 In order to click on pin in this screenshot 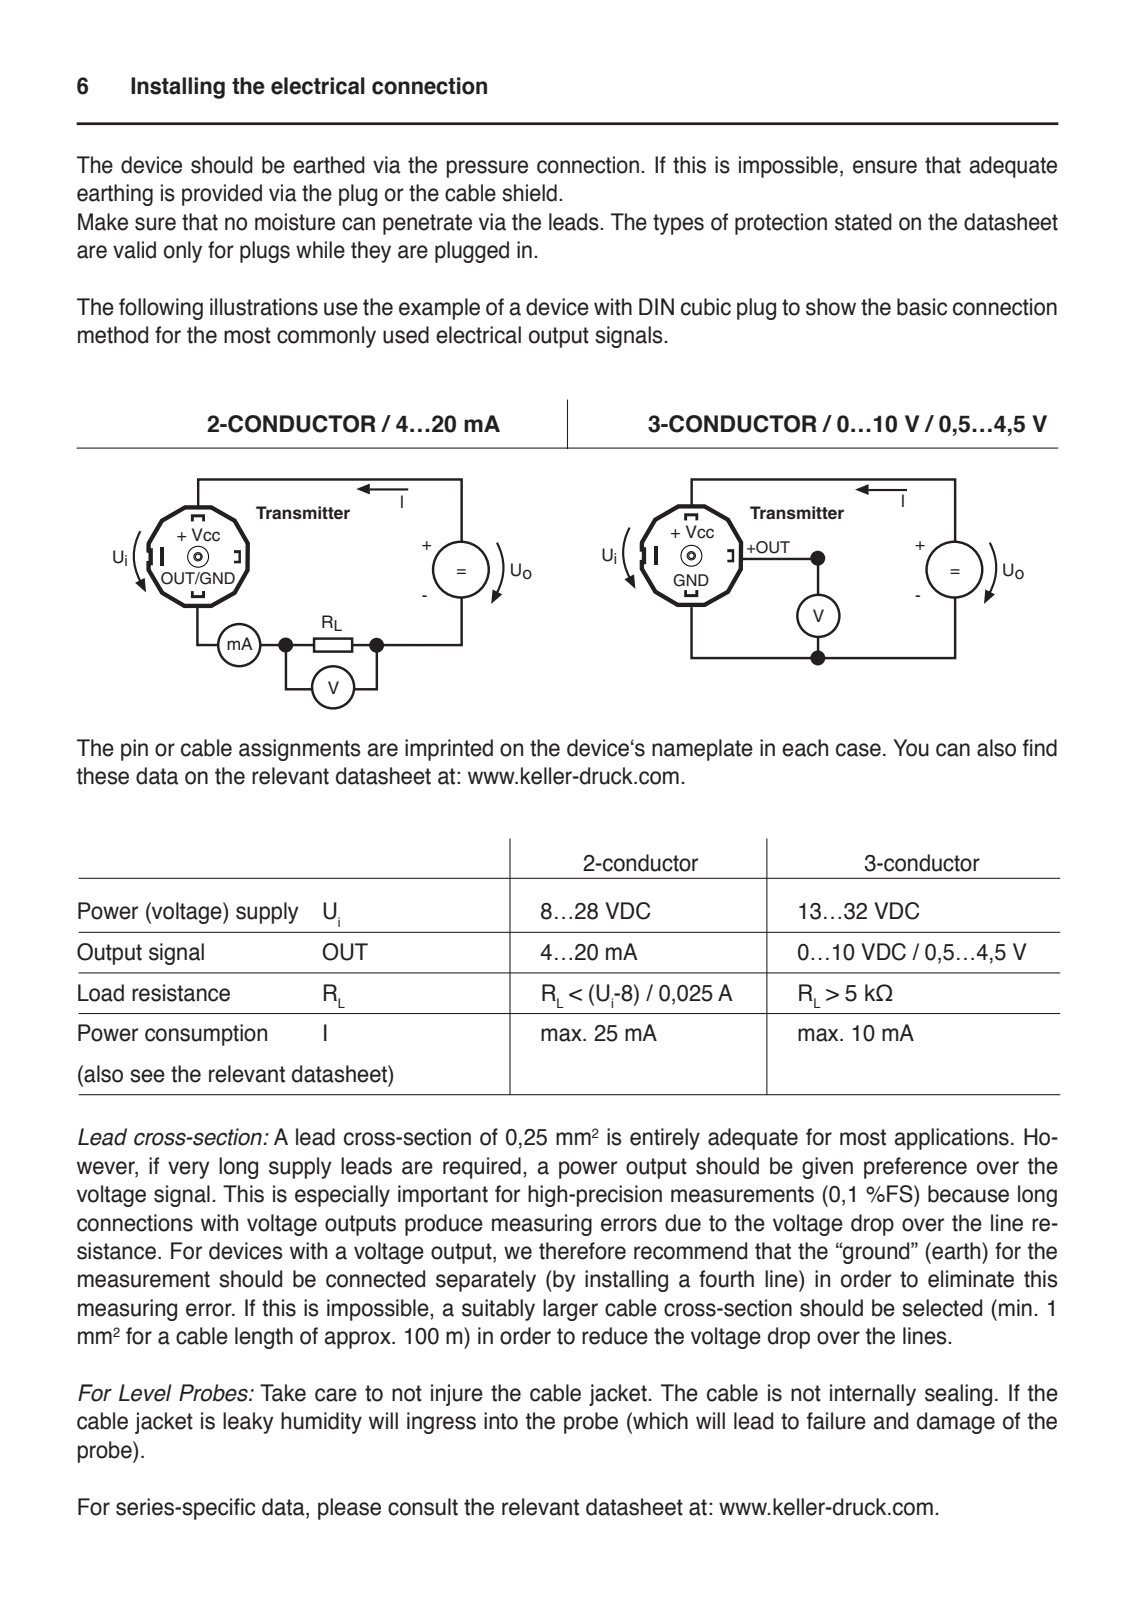, I will do `click(134, 750)`.
